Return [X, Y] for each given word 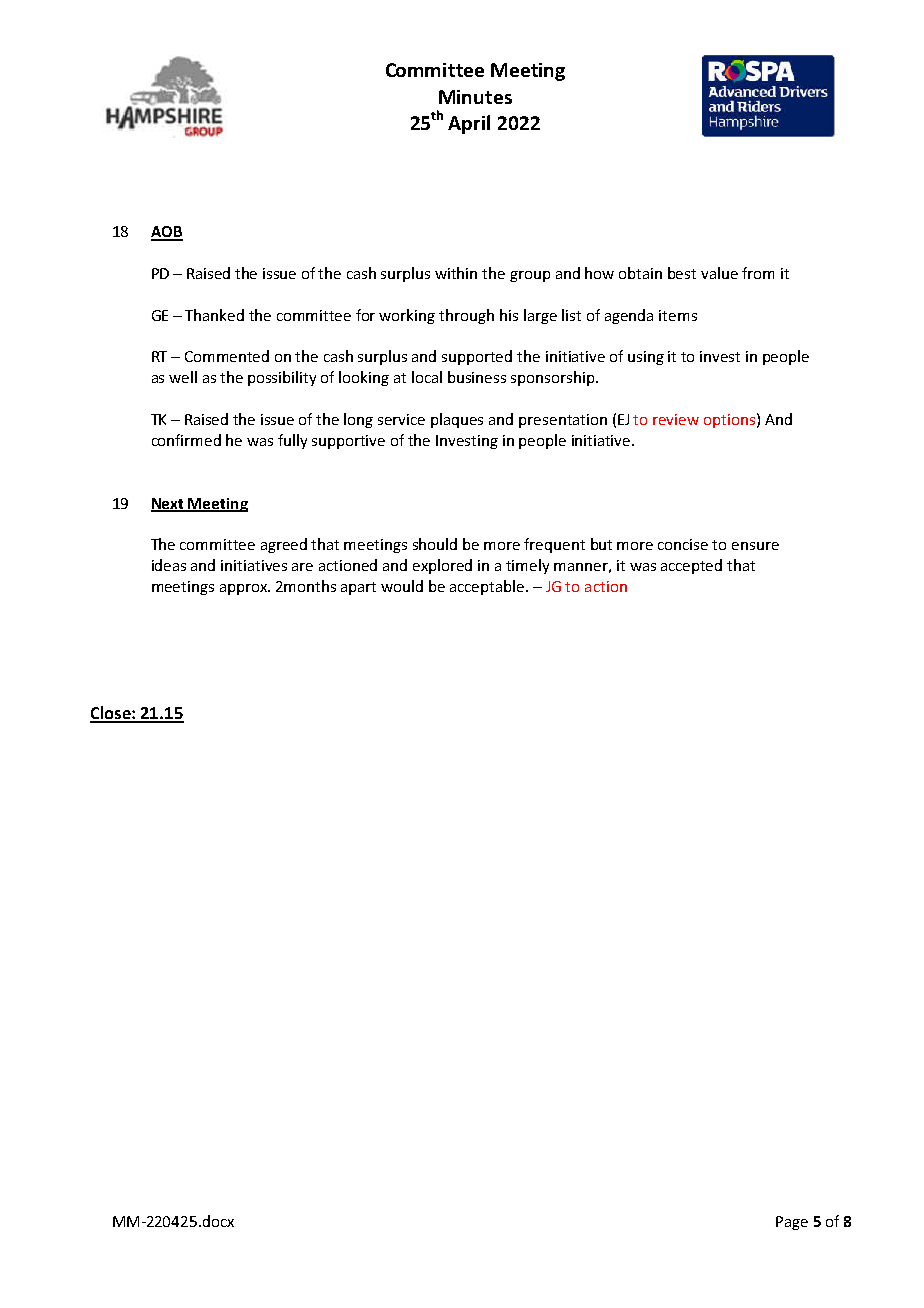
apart [358, 588]
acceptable [488, 587]
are [302, 567]
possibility [282, 378]
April [469, 124]
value [719, 273]
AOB [167, 233]
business [477, 377]
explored [442, 566]
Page [792, 1223]
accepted [691, 566]
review [676, 419]
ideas [169, 565]
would [402, 586]
